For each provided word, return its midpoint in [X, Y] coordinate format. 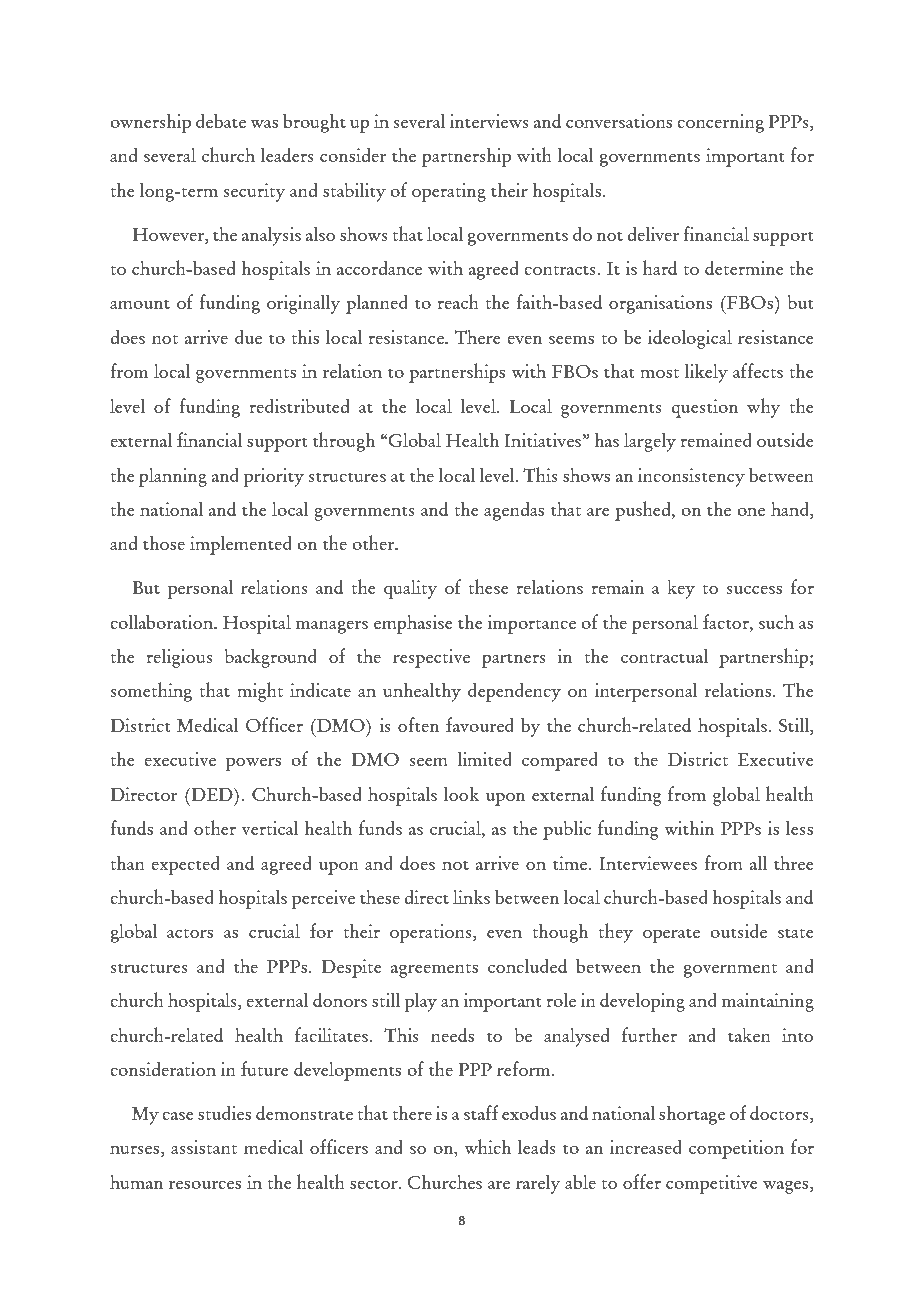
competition [736, 1149]
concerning [720, 123]
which [487, 1146]
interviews [489, 121]
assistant [204, 1147]
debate [221, 120]
